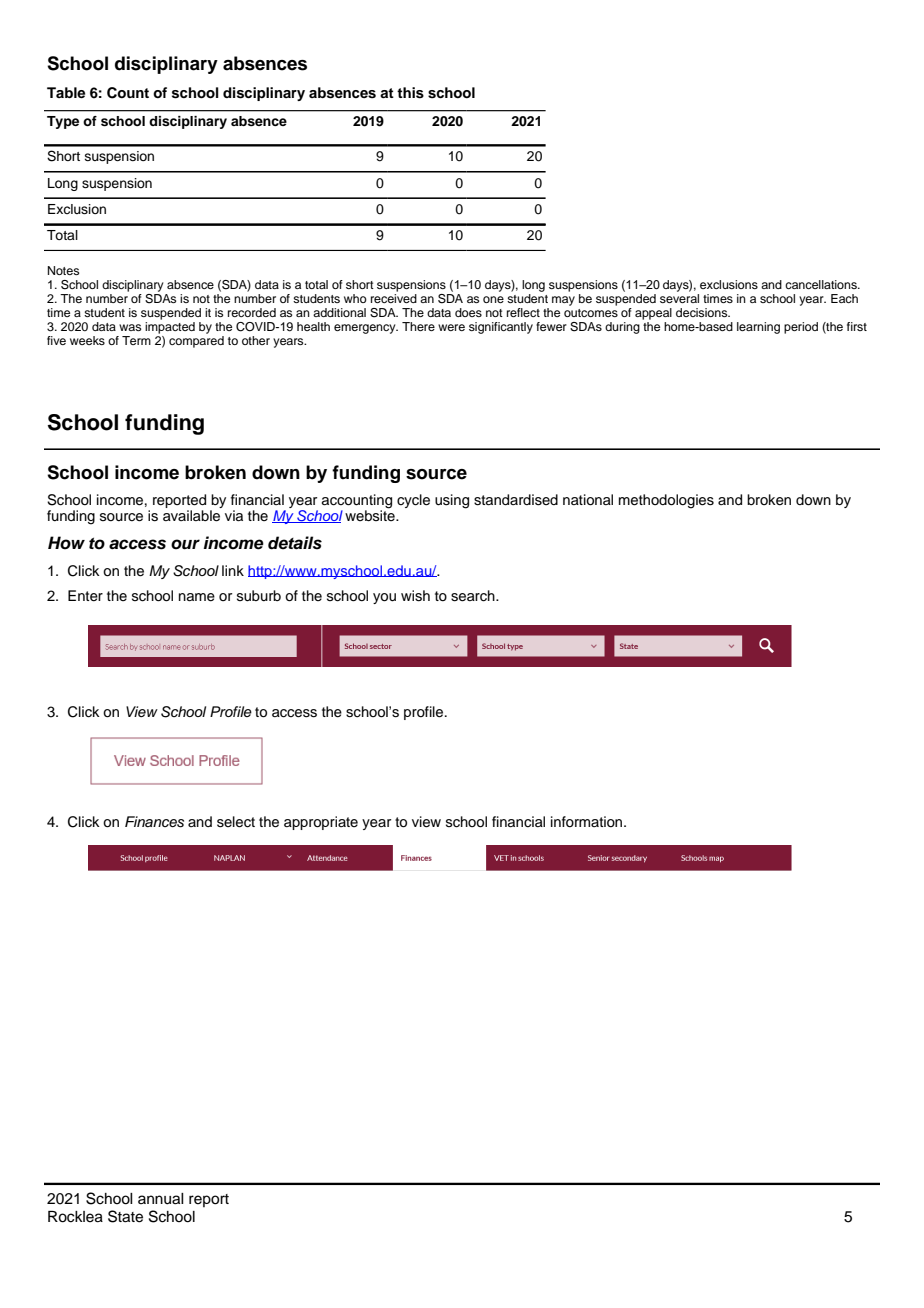 The image size is (924, 1308). I want to click on using, so click(452, 501).
